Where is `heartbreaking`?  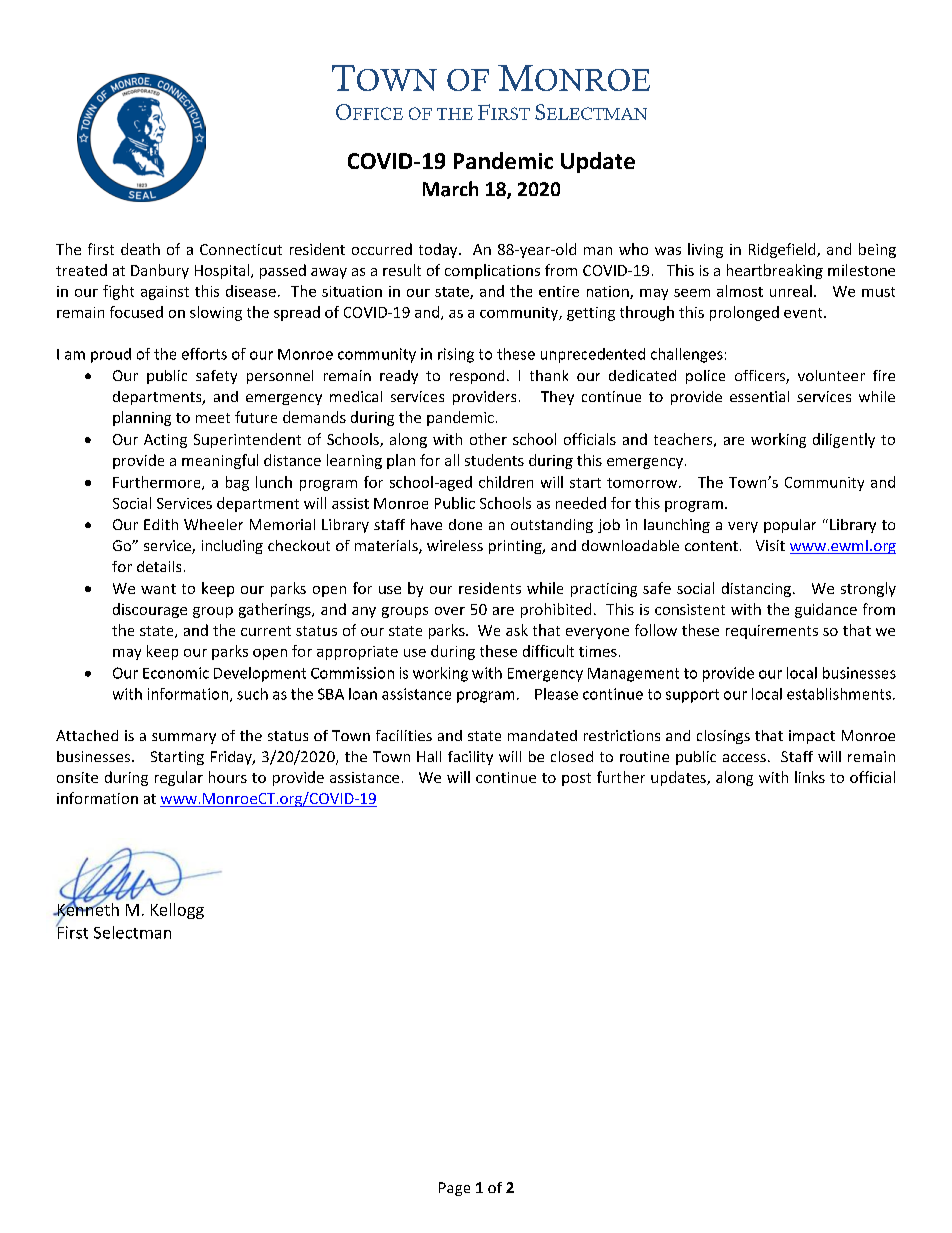
heartbreaking is located at coordinates (775, 271).
